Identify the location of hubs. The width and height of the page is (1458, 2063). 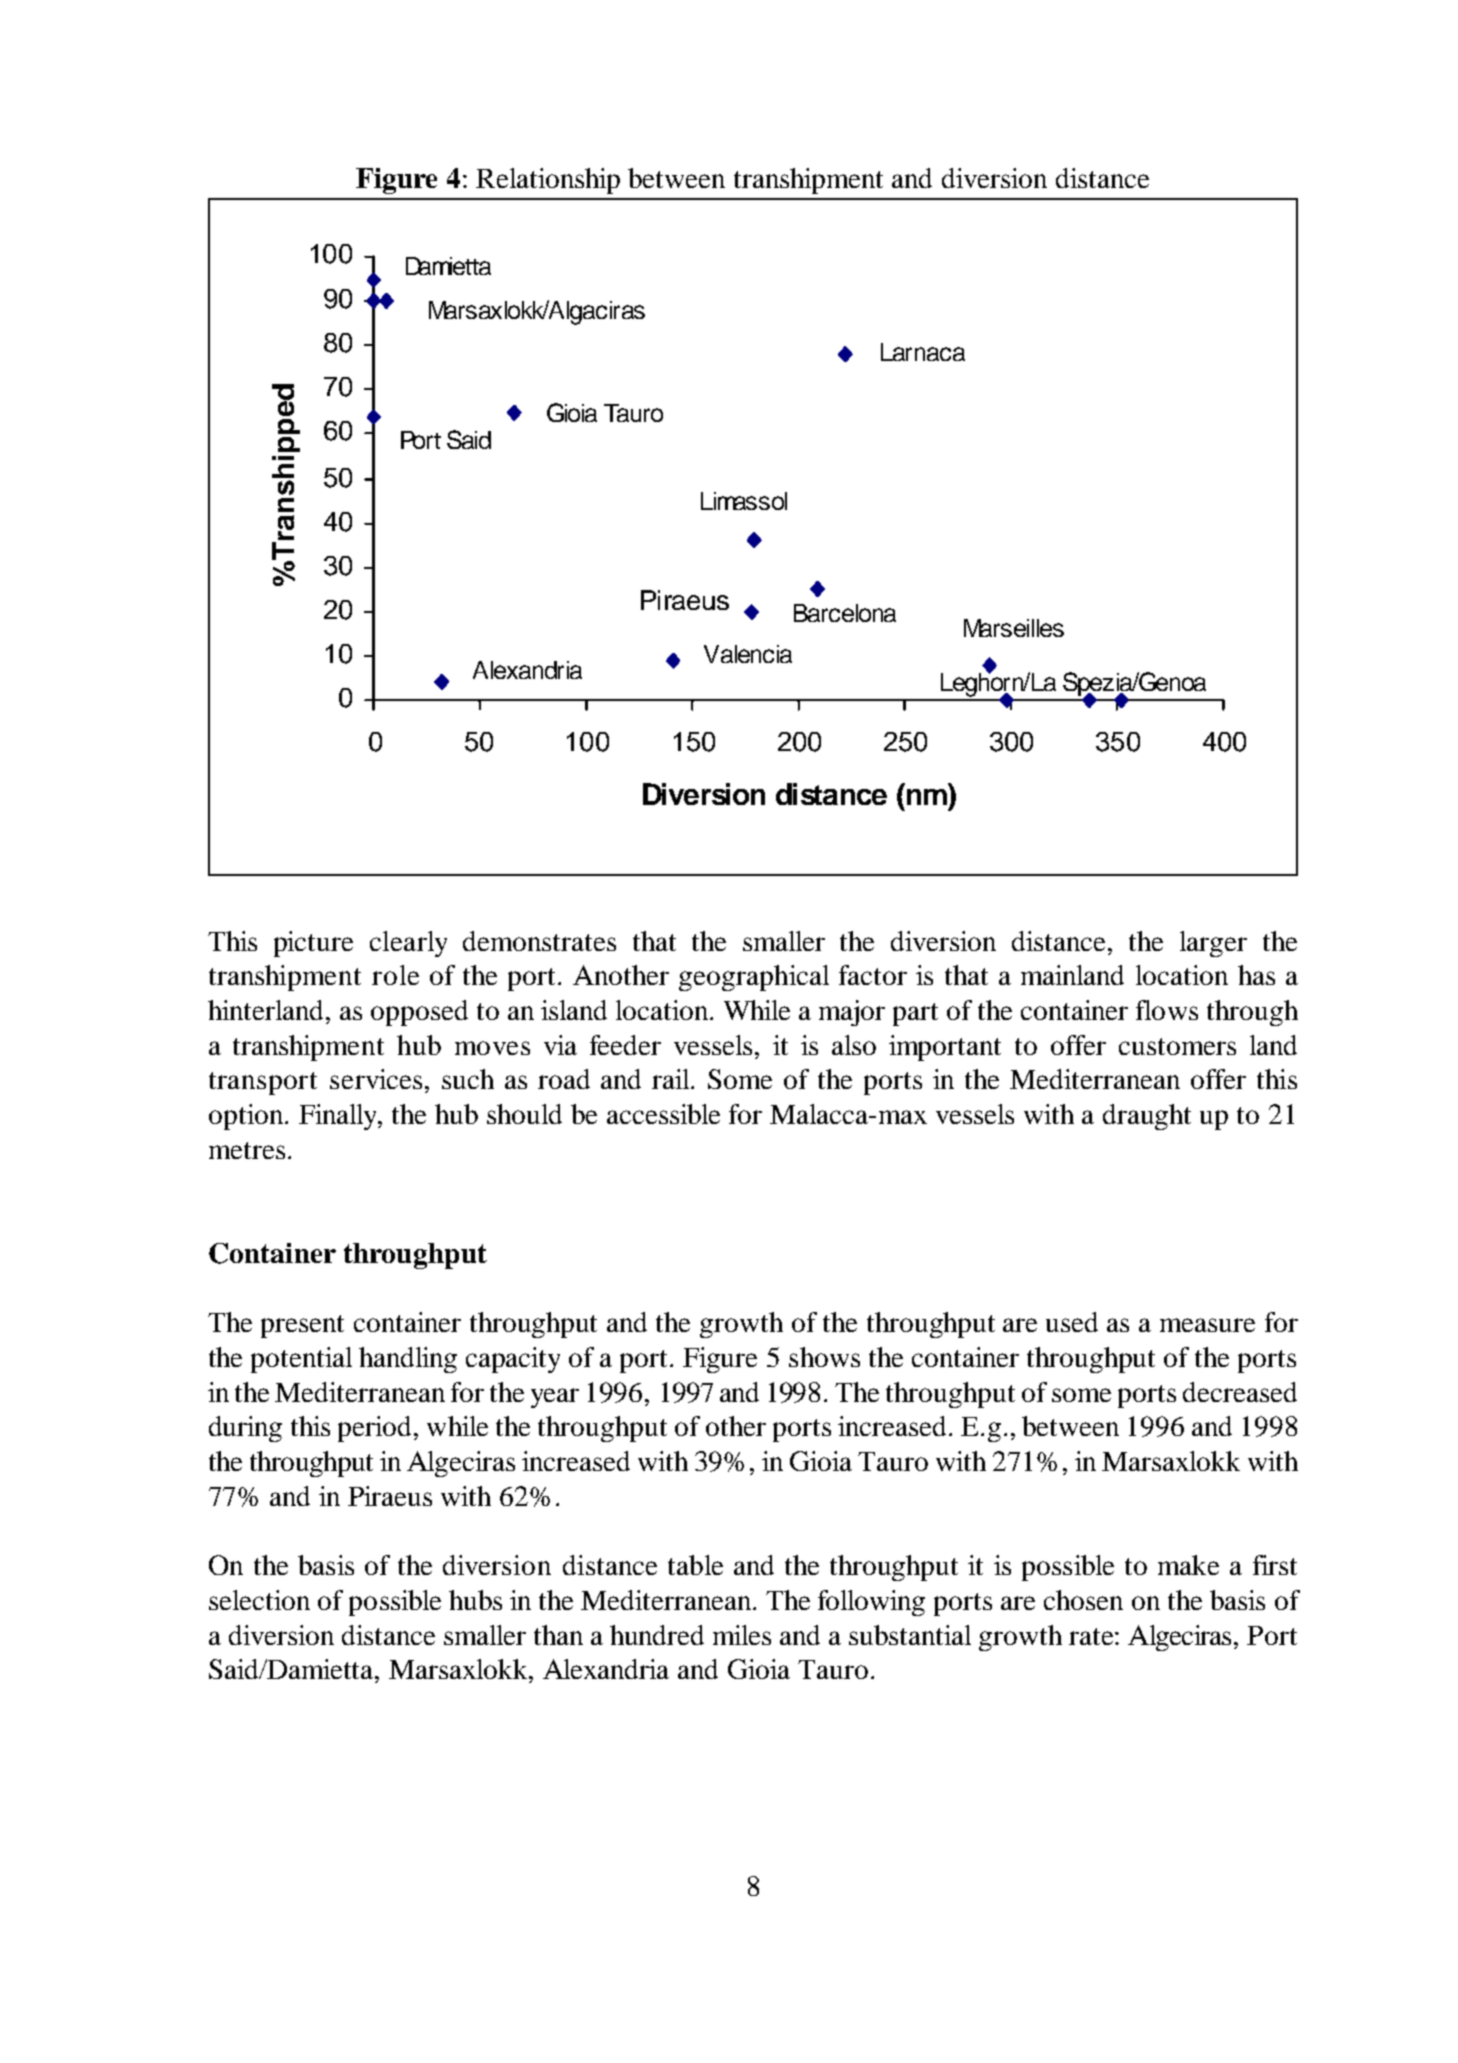
(475, 1600).
